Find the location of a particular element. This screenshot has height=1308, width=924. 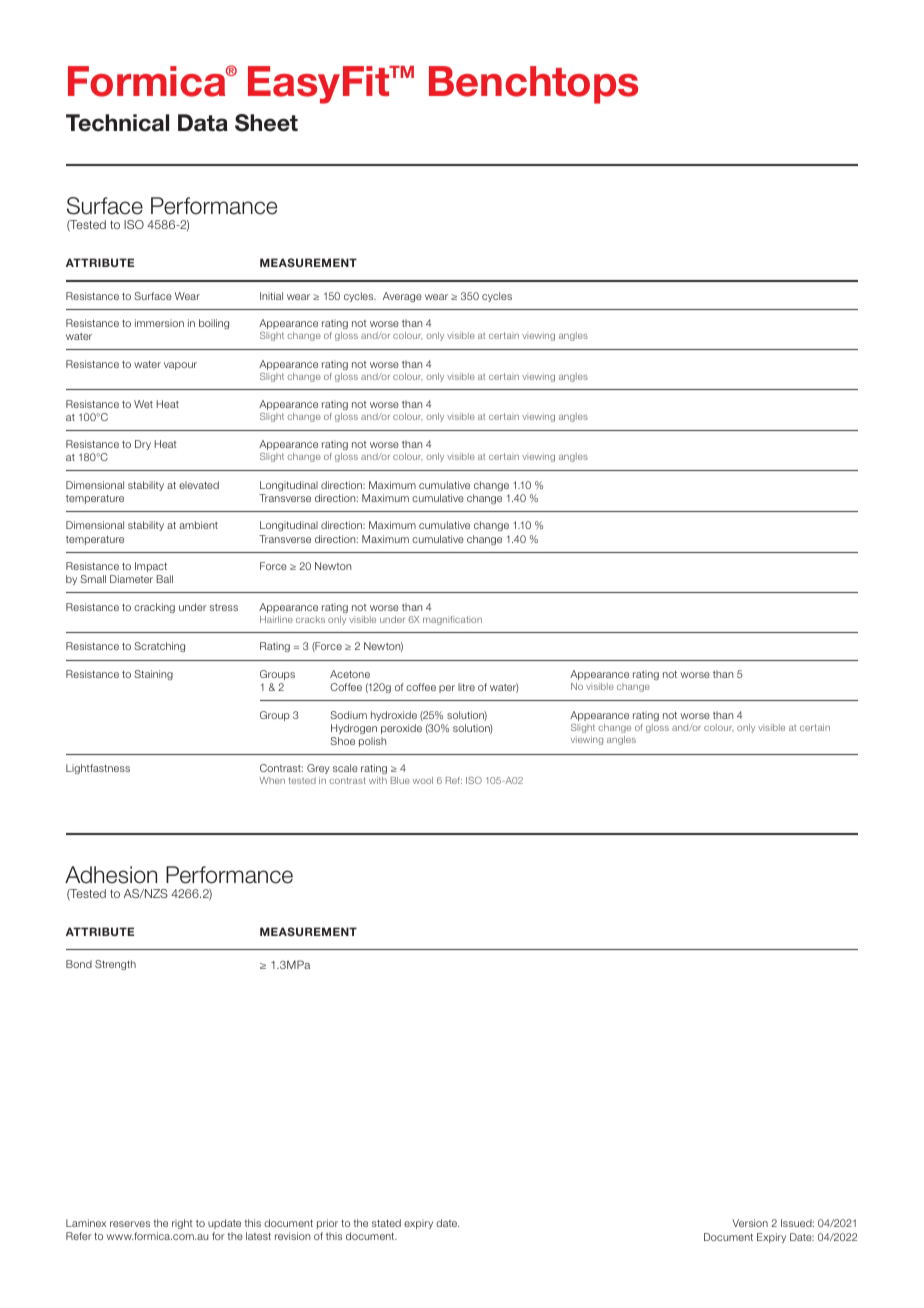

Average is located at coordinates (402, 297).
